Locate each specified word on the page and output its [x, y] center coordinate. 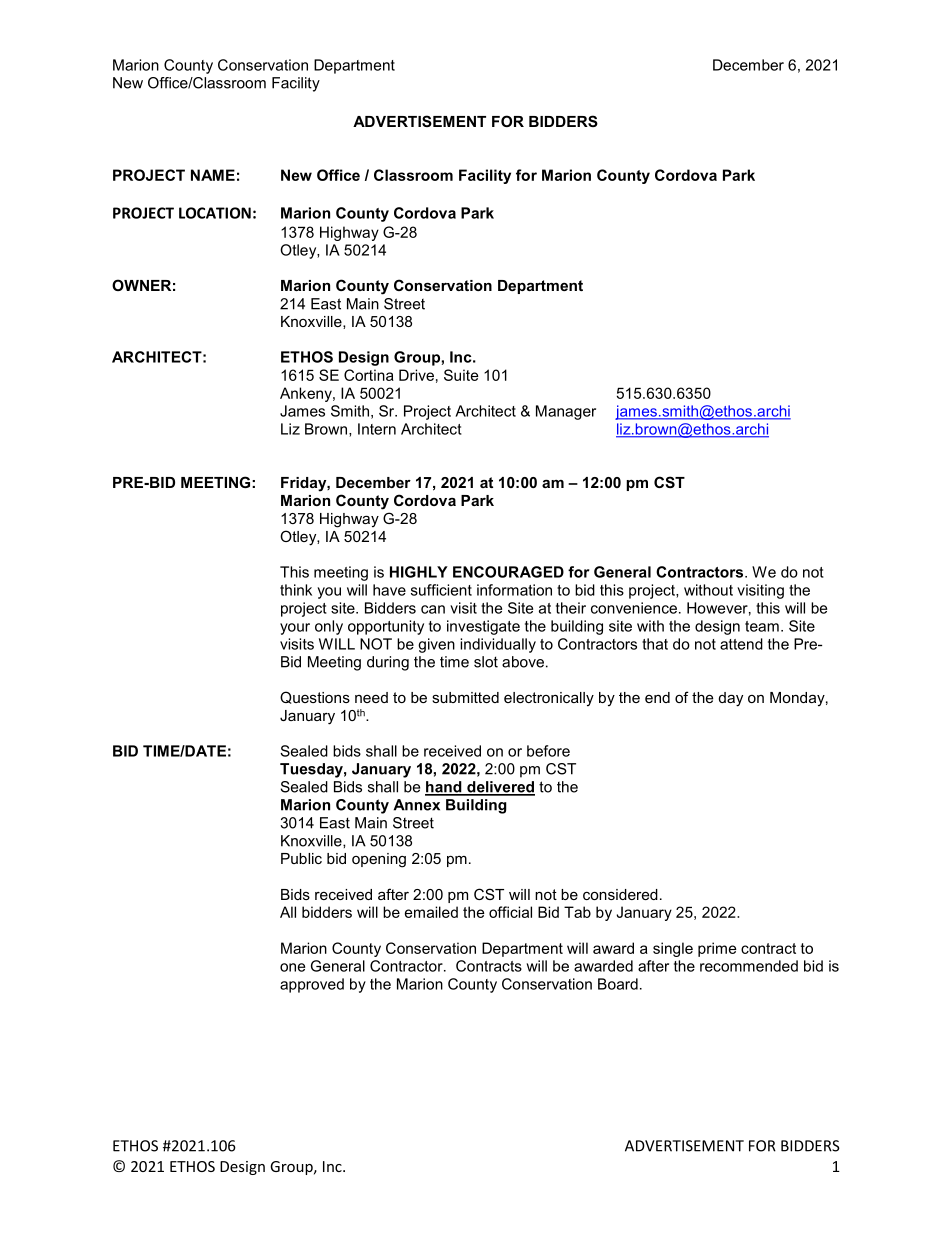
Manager [566, 412]
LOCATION [215, 213]
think [296, 590]
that [655, 644]
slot [486, 662]
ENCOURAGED [508, 572]
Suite [461, 375]
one [292, 967]
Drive [416, 375]
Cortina [369, 375]
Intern [377, 429]
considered [620, 894]
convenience [634, 608]
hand [444, 788]
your [295, 629]
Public [301, 858]
